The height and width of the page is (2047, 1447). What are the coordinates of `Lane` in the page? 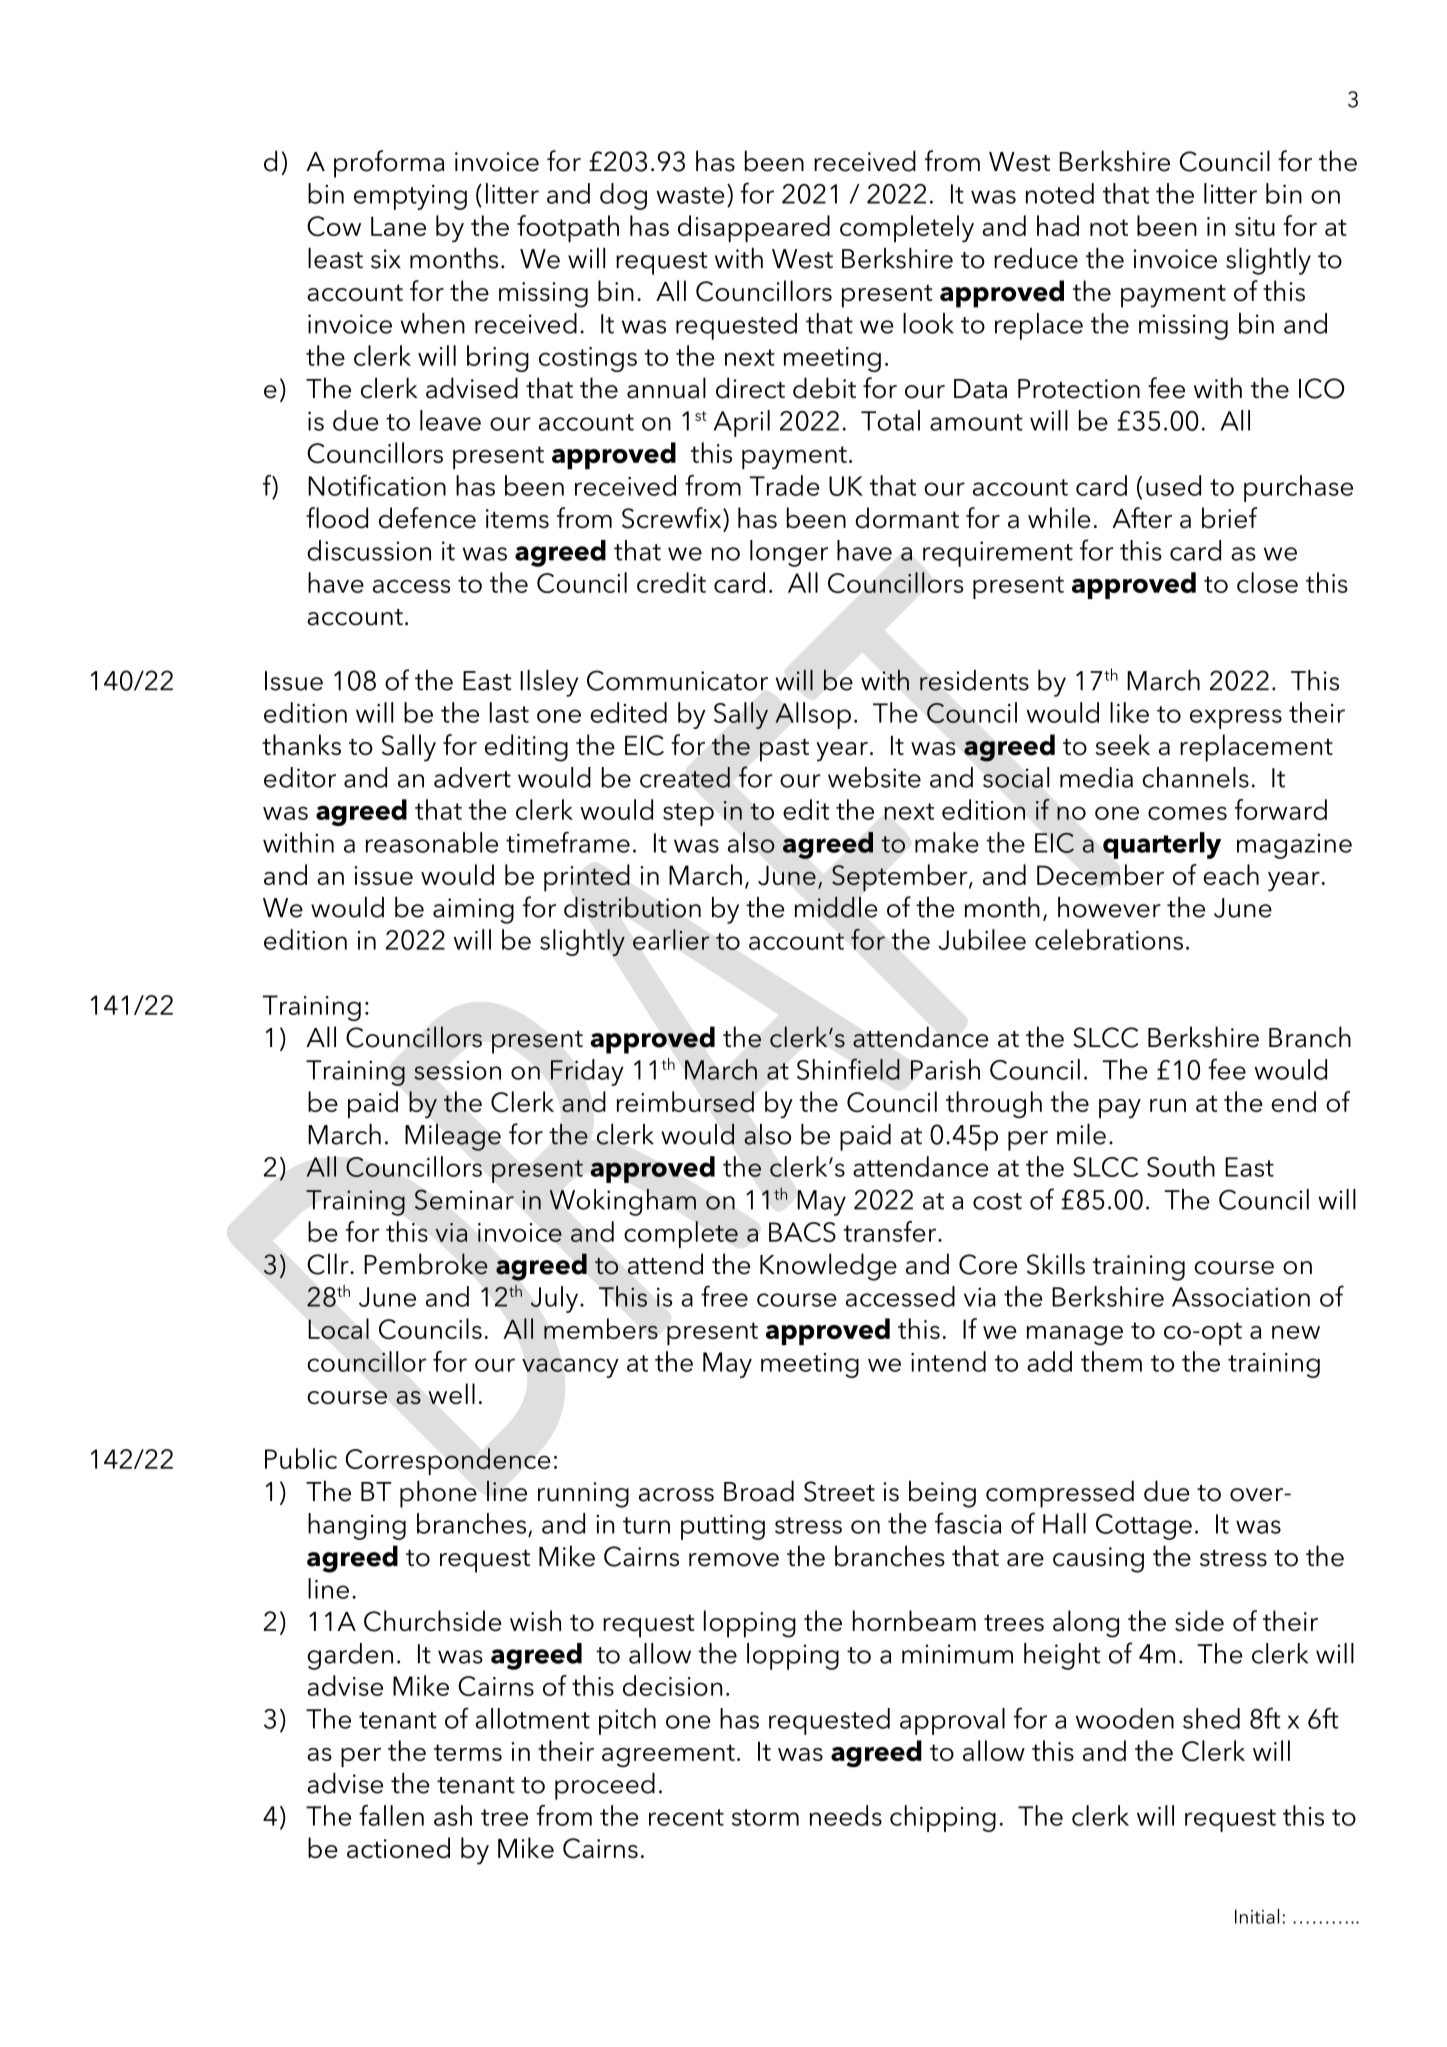 It's located at (398, 226).
